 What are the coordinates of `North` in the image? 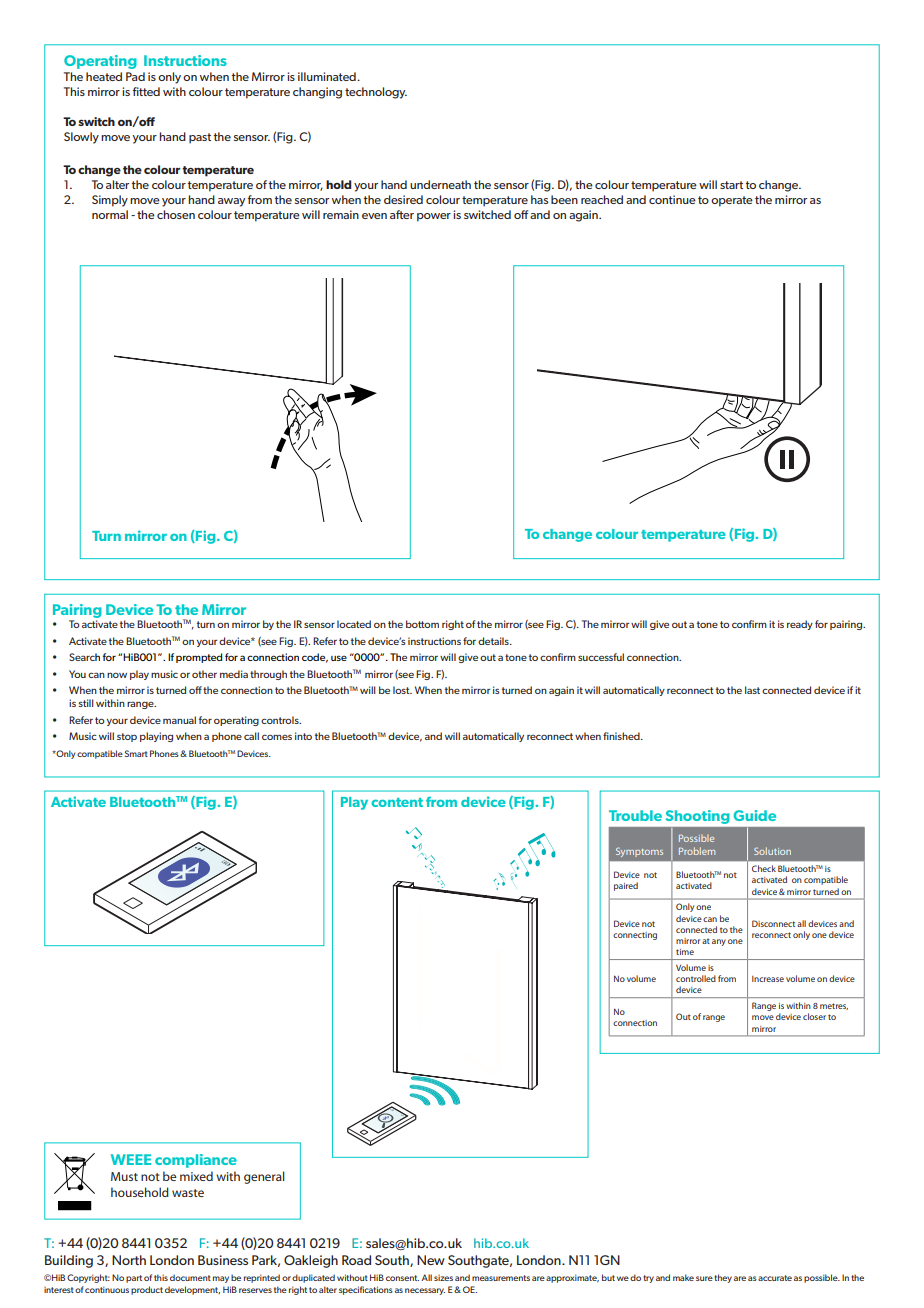 It's located at (129, 1260).
